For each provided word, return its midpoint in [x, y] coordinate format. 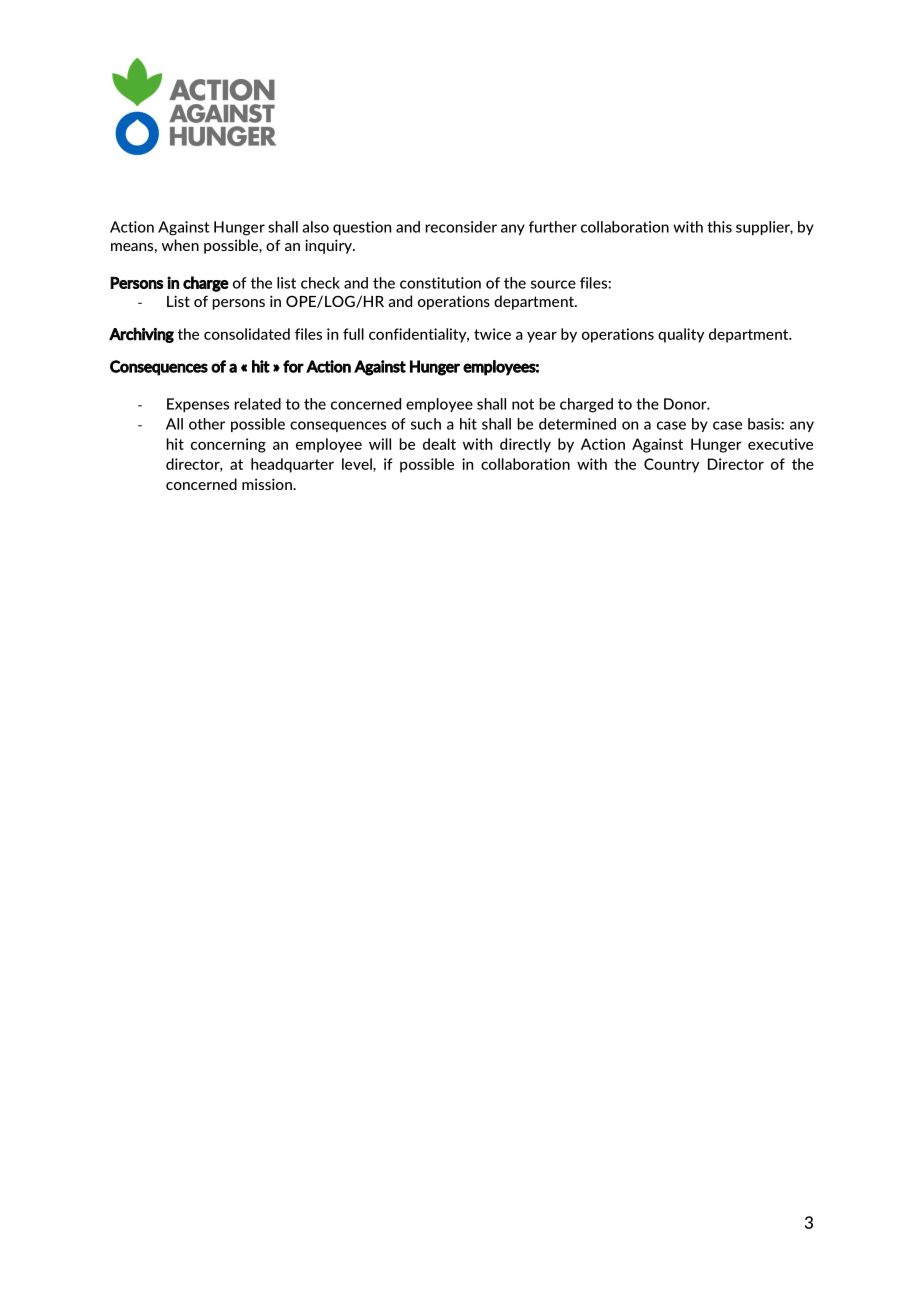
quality [681, 335]
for [293, 366]
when [180, 245]
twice [492, 334]
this [719, 227]
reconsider [461, 227]
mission [268, 484]
